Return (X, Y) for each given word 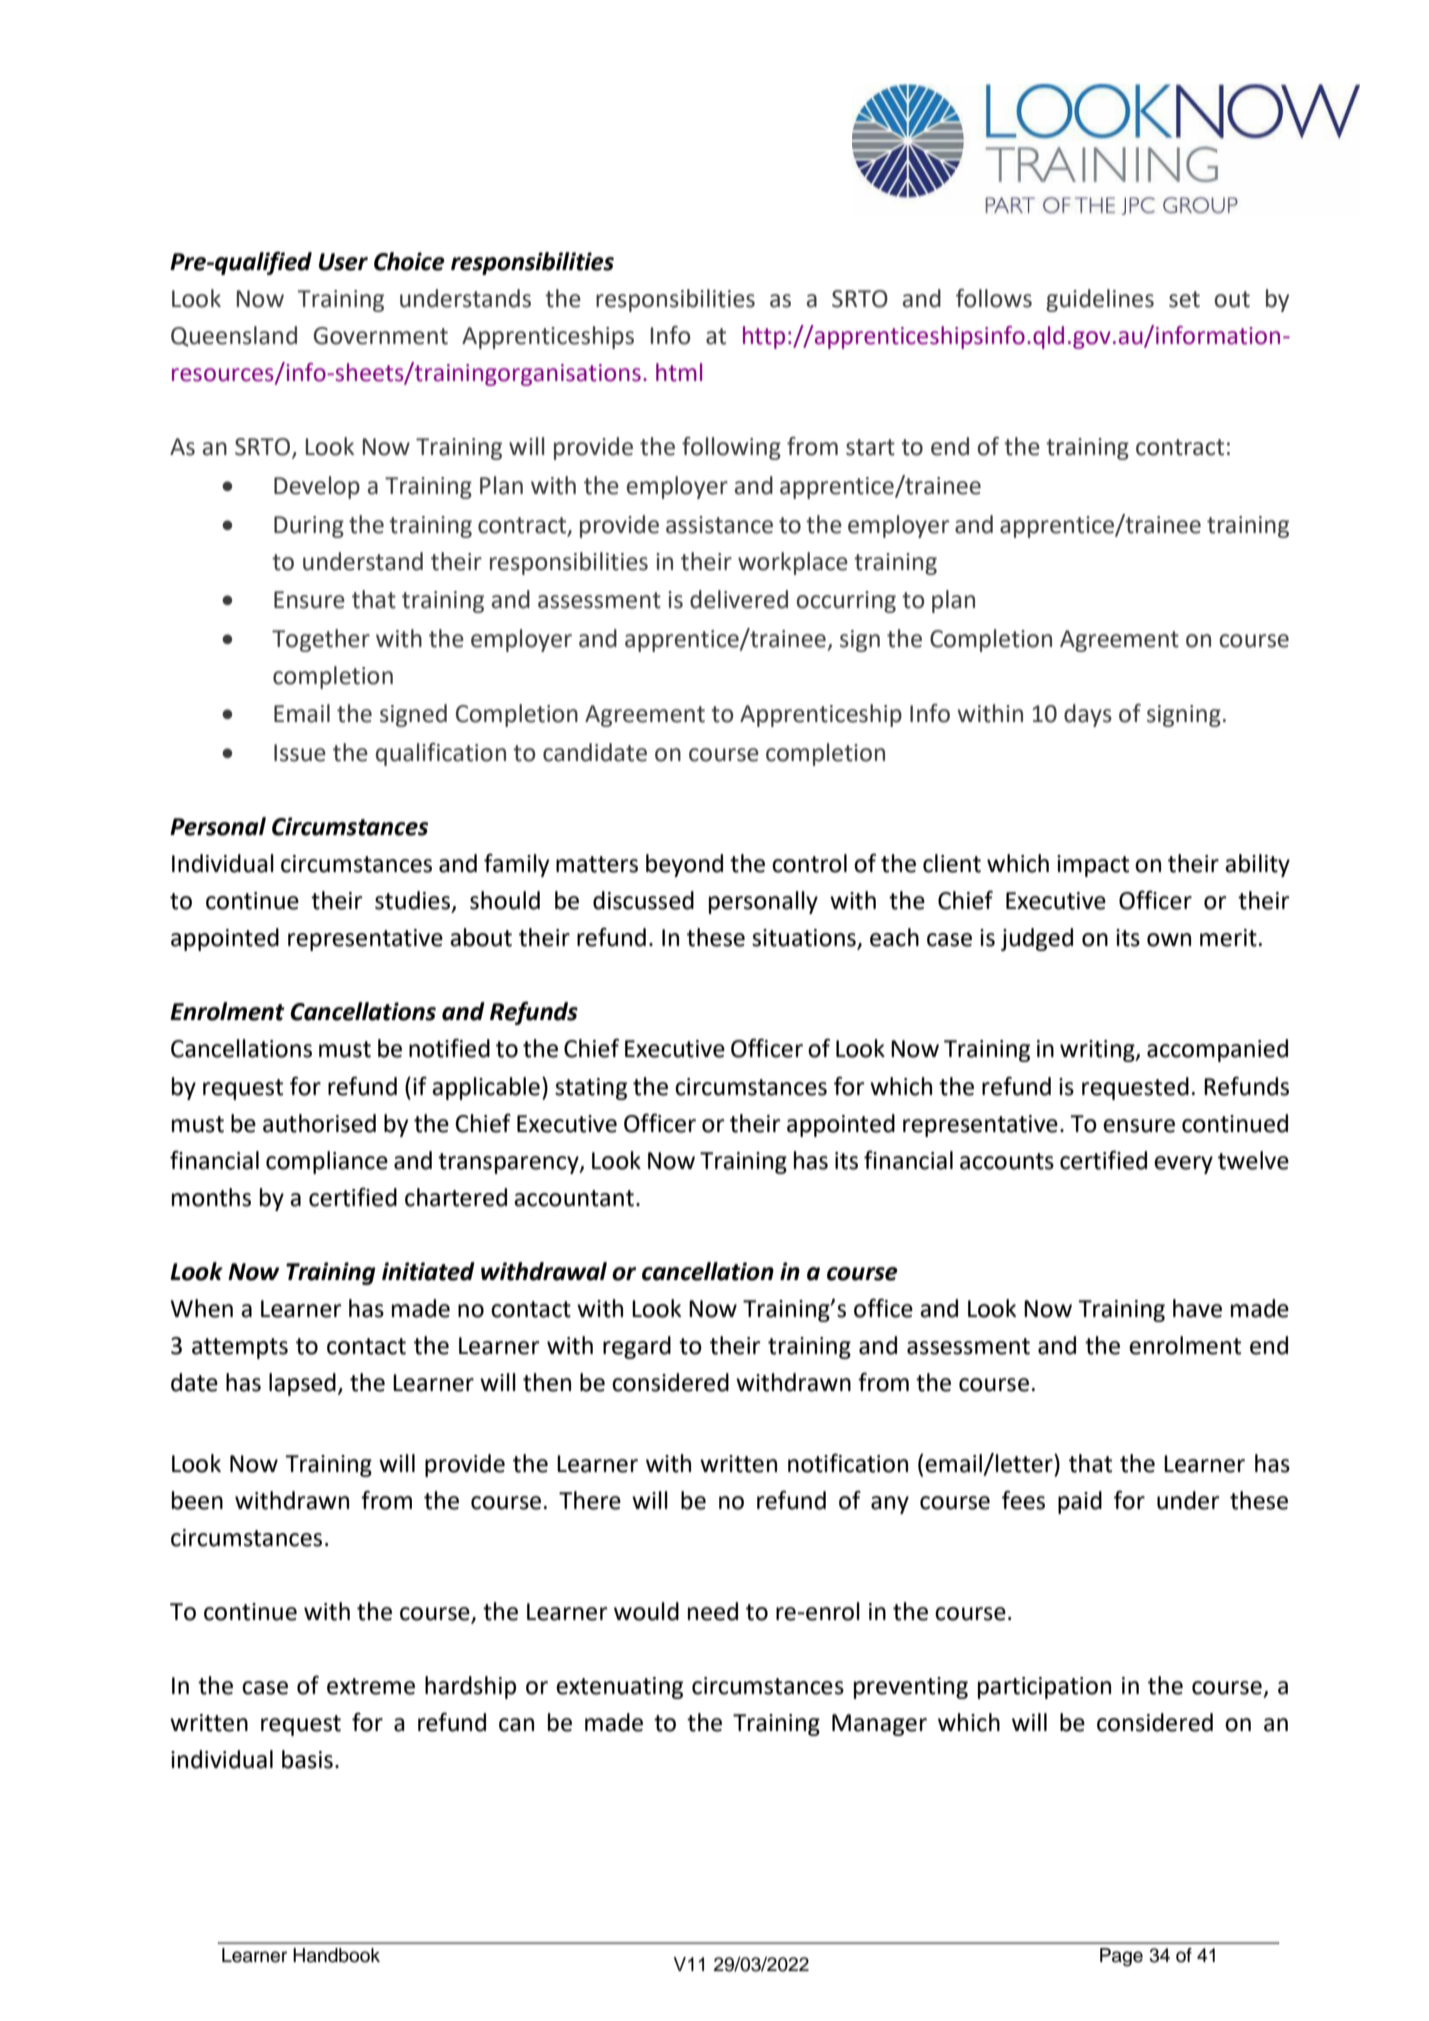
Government (380, 336)
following (731, 448)
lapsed (302, 1384)
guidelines (1100, 300)
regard (637, 1347)
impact (1093, 866)
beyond (684, 865)
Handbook (336, 1955)
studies (414, 901)
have (1197, 1308)
